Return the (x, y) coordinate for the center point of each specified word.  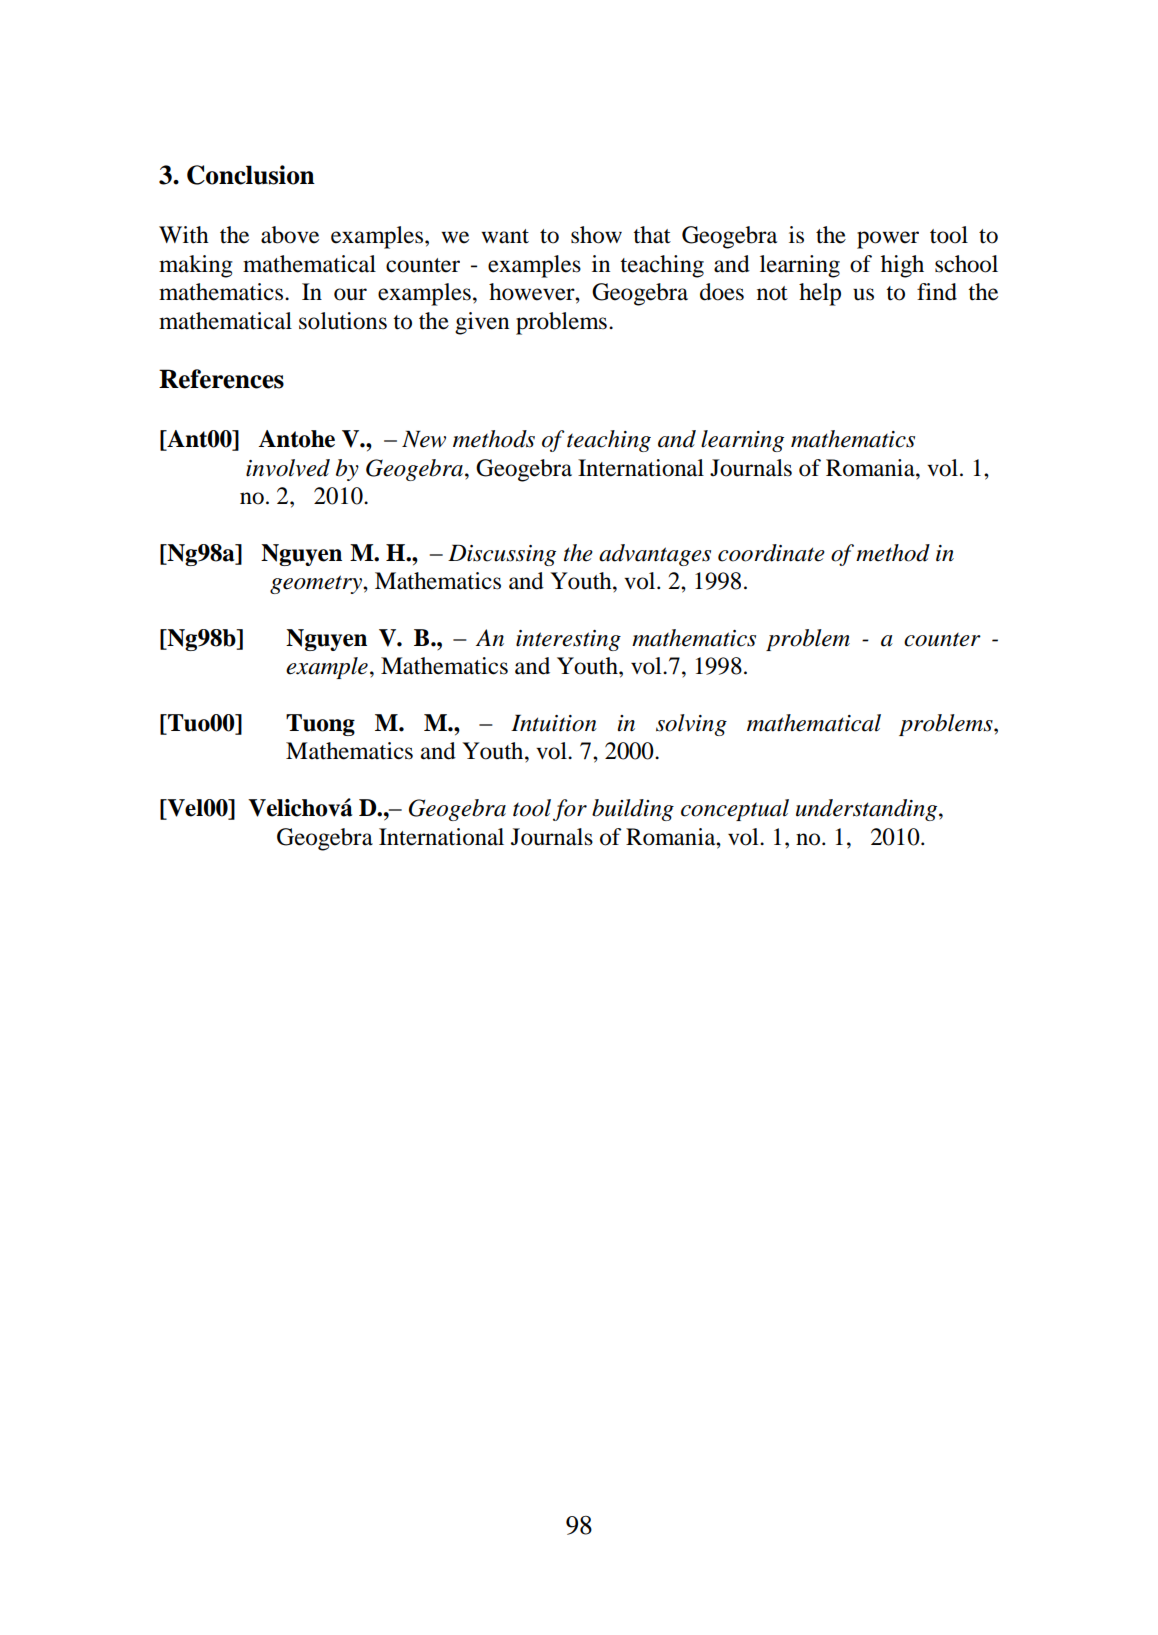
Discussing (502, 555)
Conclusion (251, 175)
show (596, 235)
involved (288, 468)
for (570, 810)
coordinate (771, 553)
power (888, 240)
